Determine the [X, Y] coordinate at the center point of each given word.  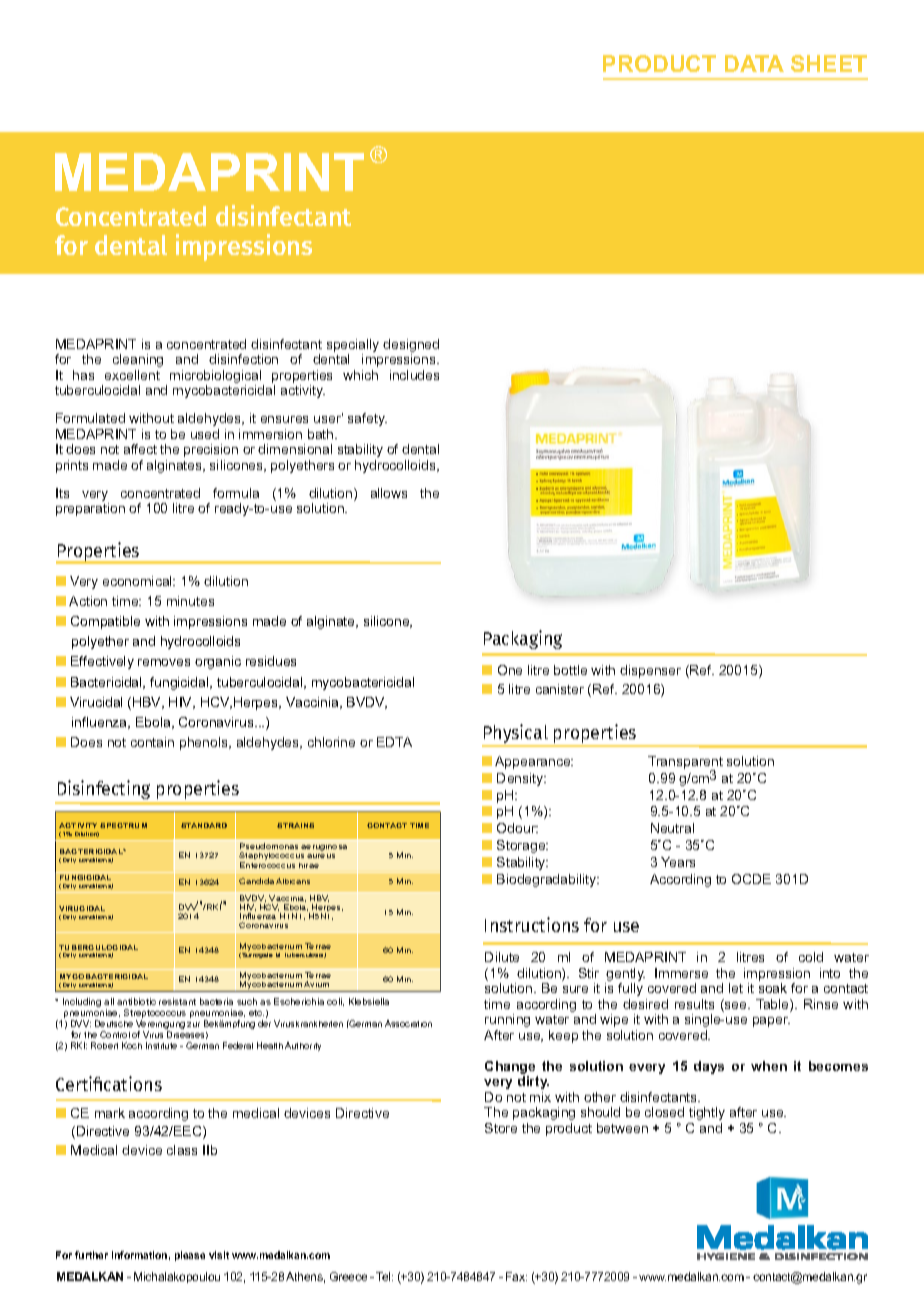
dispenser [650, 671]
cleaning [138, 360]
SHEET [829, 63]
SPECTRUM [123, 825]
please [190, 1256]
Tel [384, 1276]
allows [389, 493]
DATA [754, 63]
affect [140, 449]
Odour [517, 828]
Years [678, 862]
